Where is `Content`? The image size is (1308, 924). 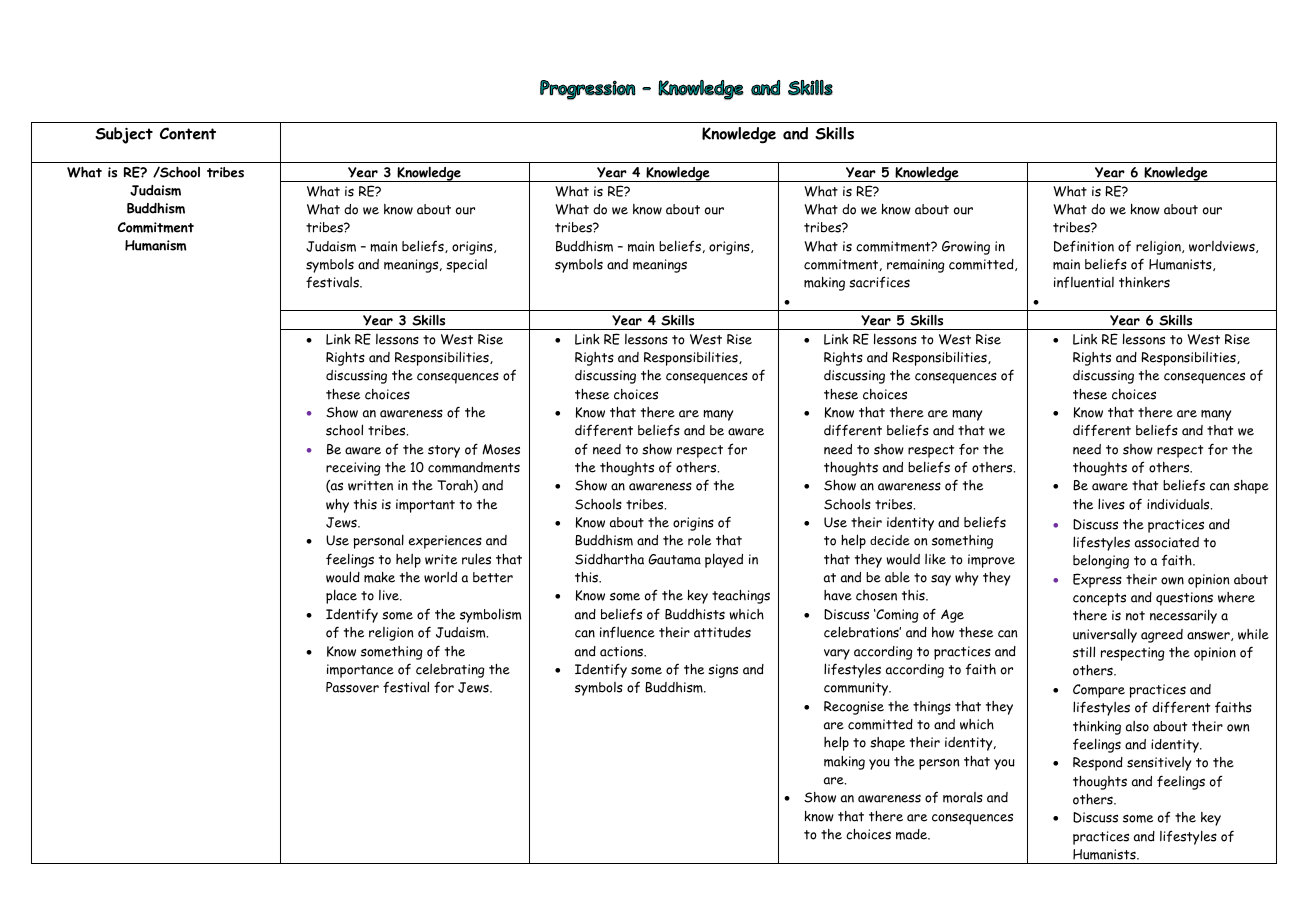 Content is located at coordinates (188, 133).
